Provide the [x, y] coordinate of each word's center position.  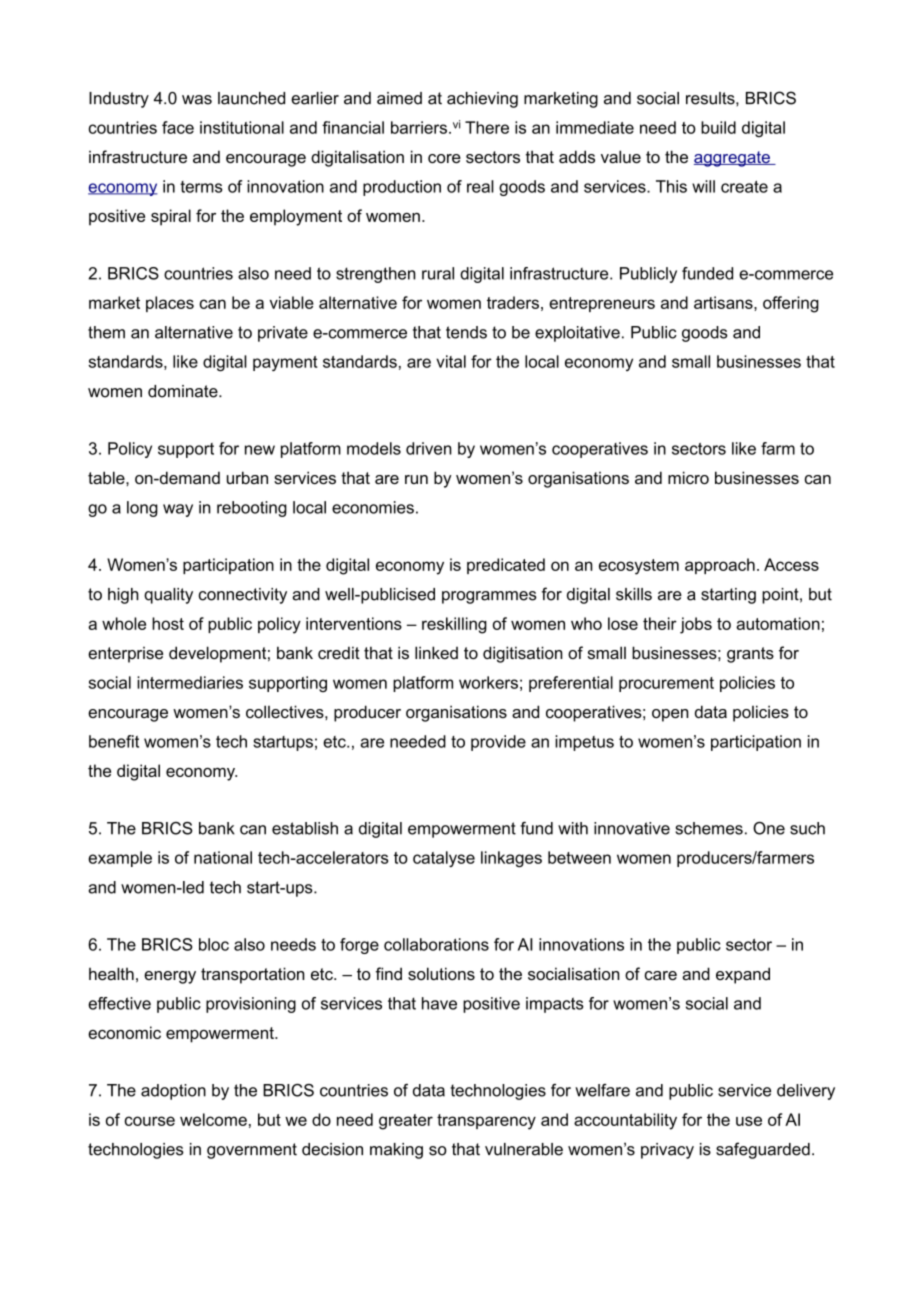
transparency [486, 1122]
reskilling [454, 625]
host [168, 623]
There [487, 127]
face [178, 127]
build [718, 127]
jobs [696, 625]
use [749, 1121]
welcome [213, 1119]
